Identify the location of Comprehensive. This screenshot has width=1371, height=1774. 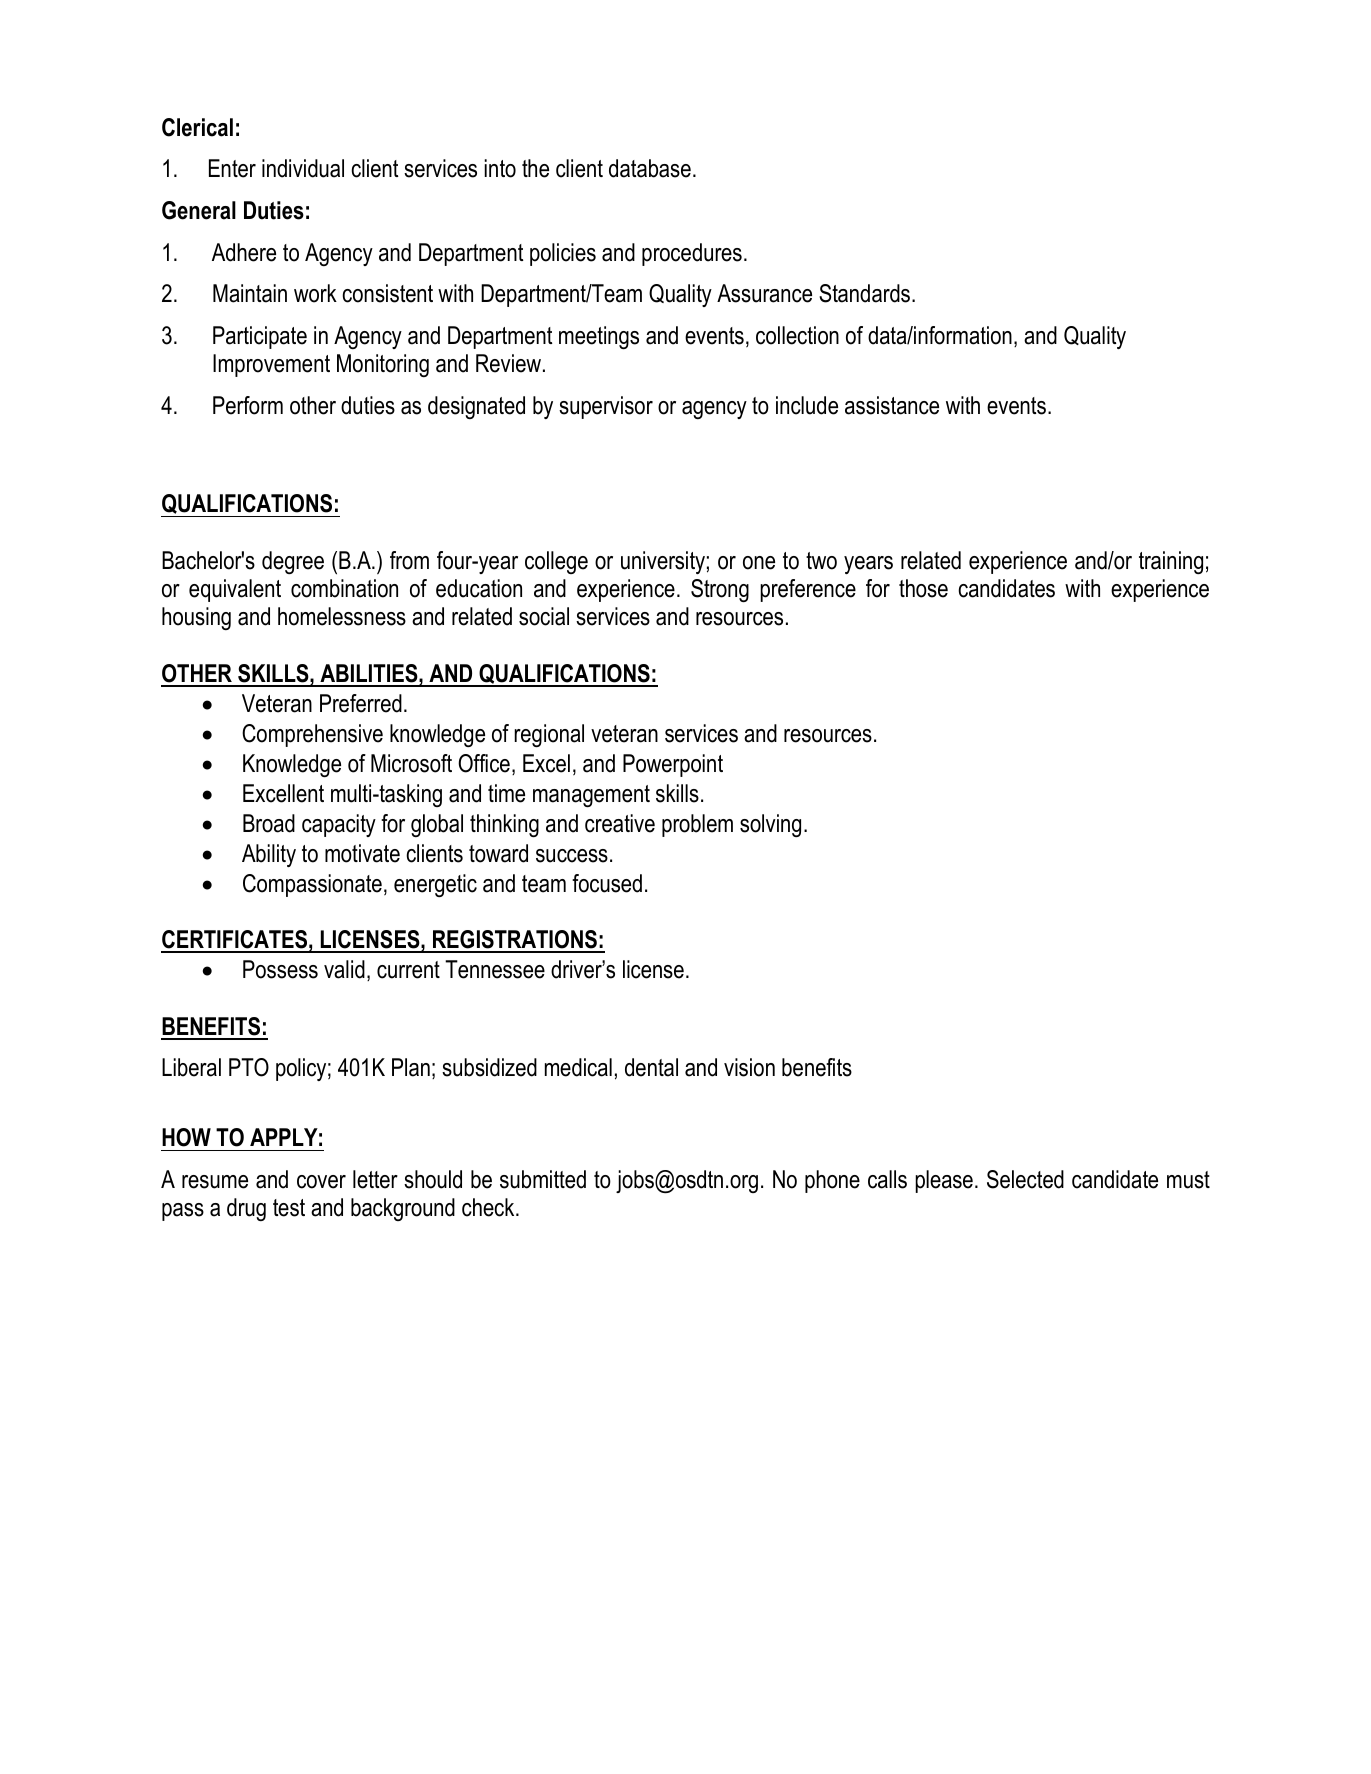
(312, 735).
